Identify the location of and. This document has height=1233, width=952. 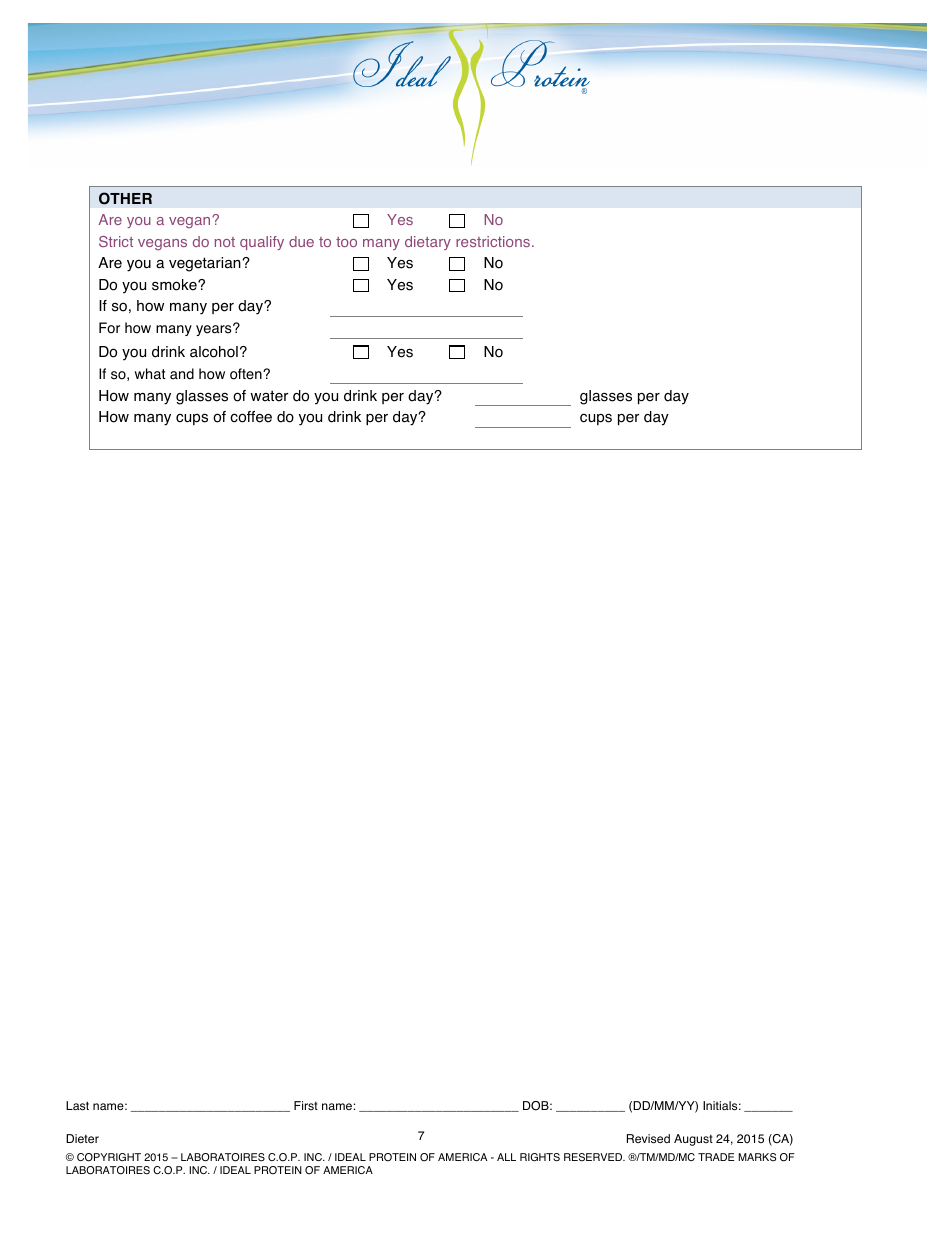
(182, 374).
